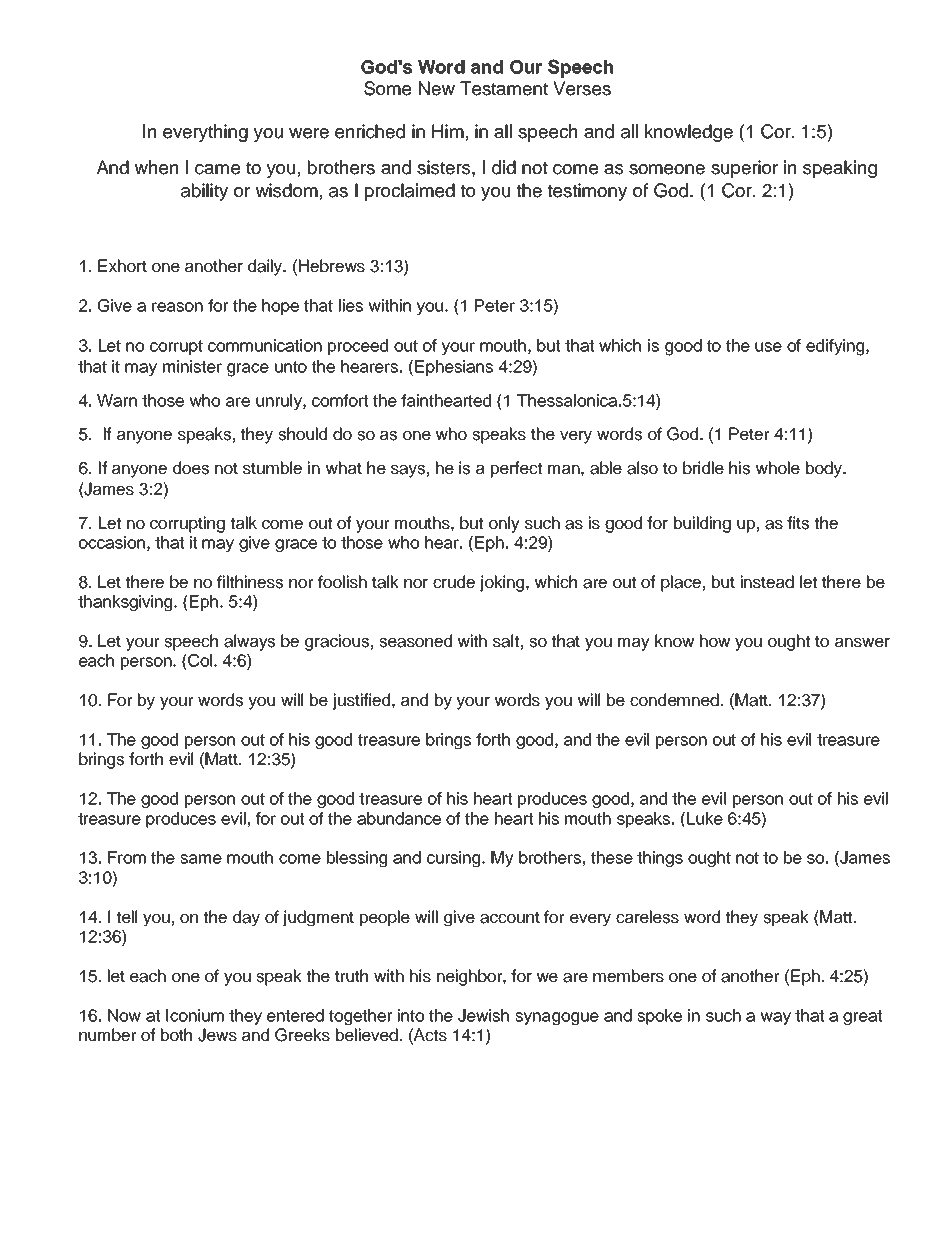  Describe the element at coordinates (454, 582) in the document. I see `crude` at that location.
